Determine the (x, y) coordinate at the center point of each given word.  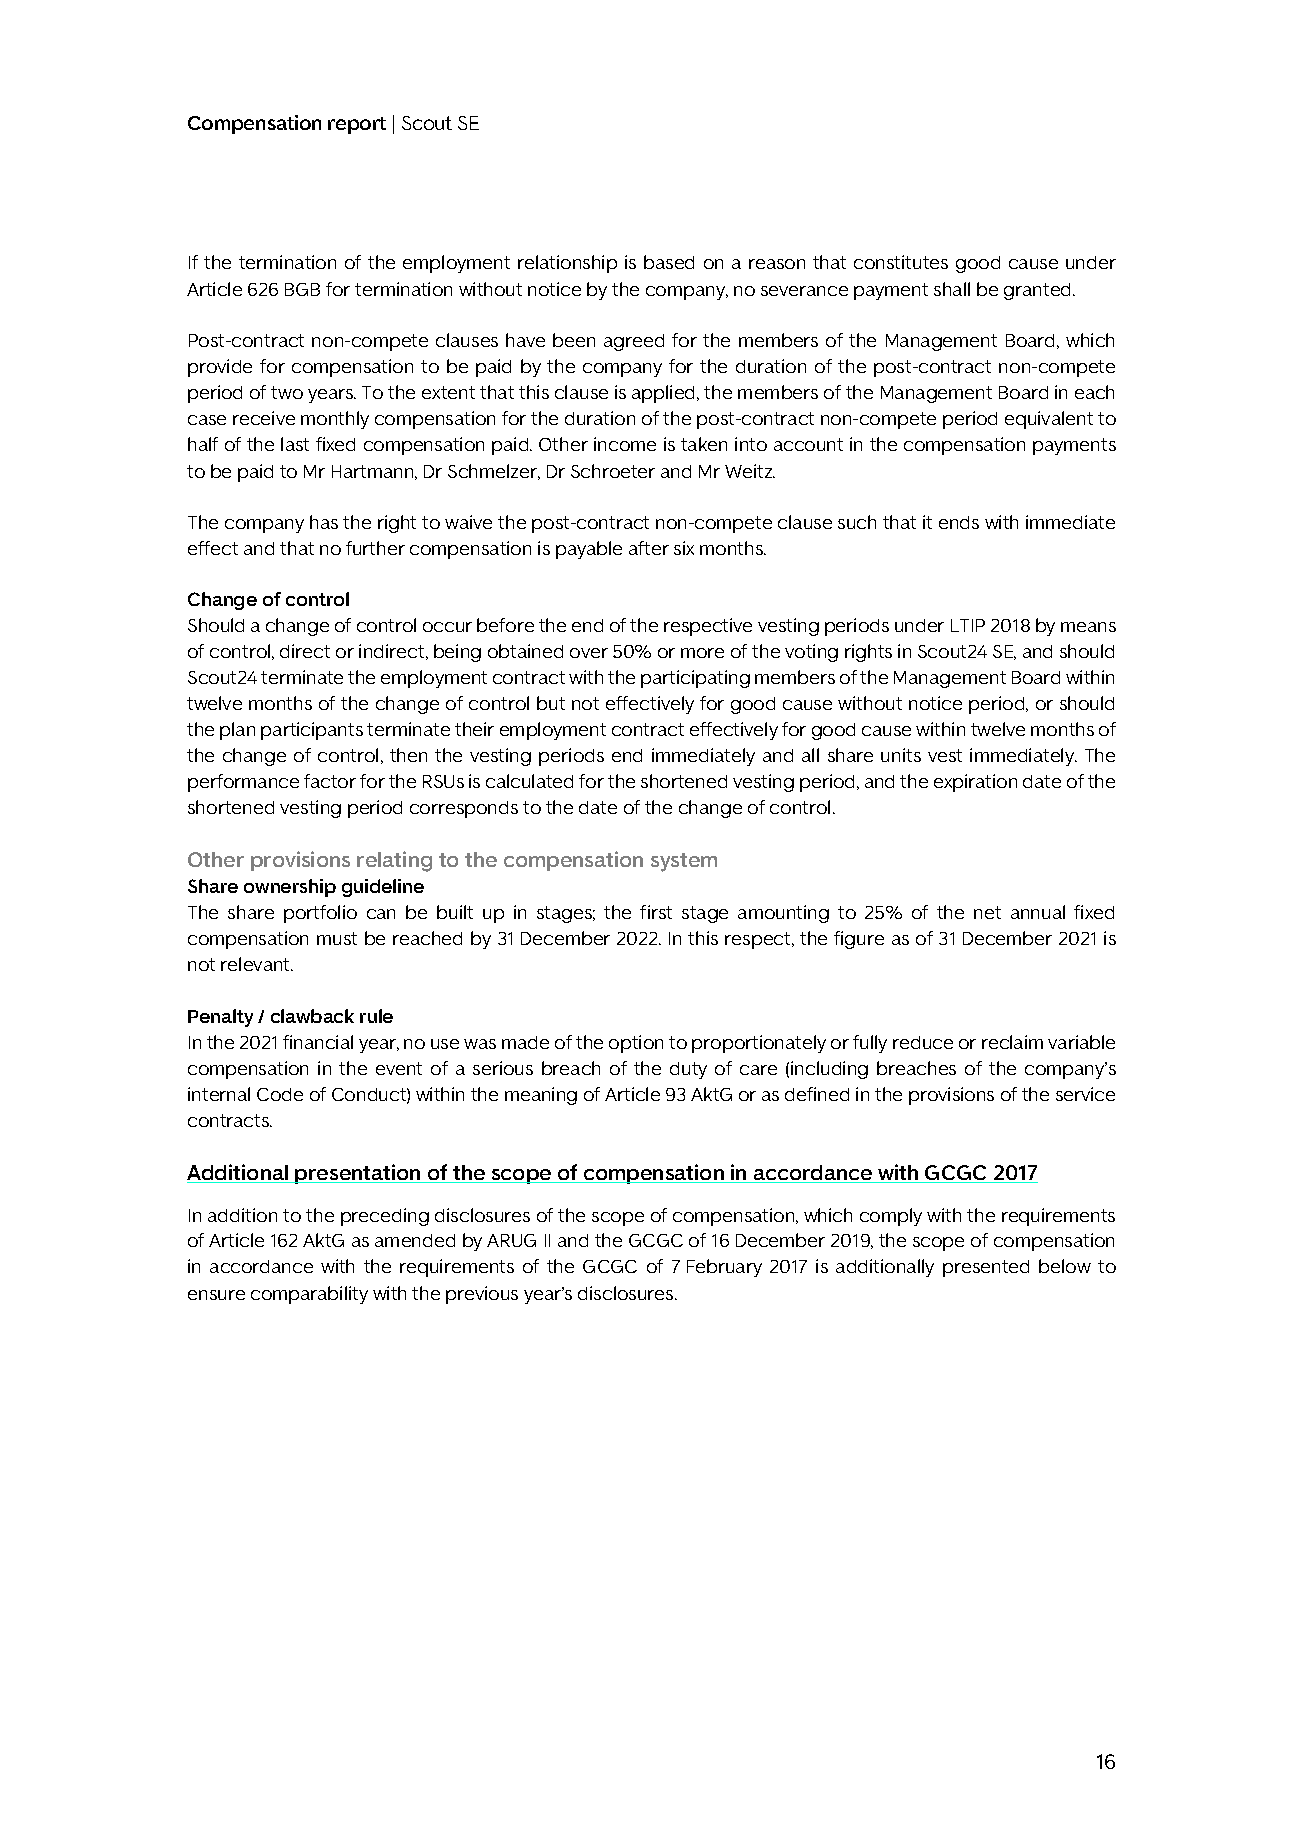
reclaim (1012, 1042)
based (669, 262)
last (295, 444)
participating (695, 679)
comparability (309, 1295)
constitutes (901, 262)
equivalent (1049, 420)
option (636, 1044)
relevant (257, 964)
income (625, 444)
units (901, 755)
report (357, 125)
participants (312, 731)
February (724, 1268)
